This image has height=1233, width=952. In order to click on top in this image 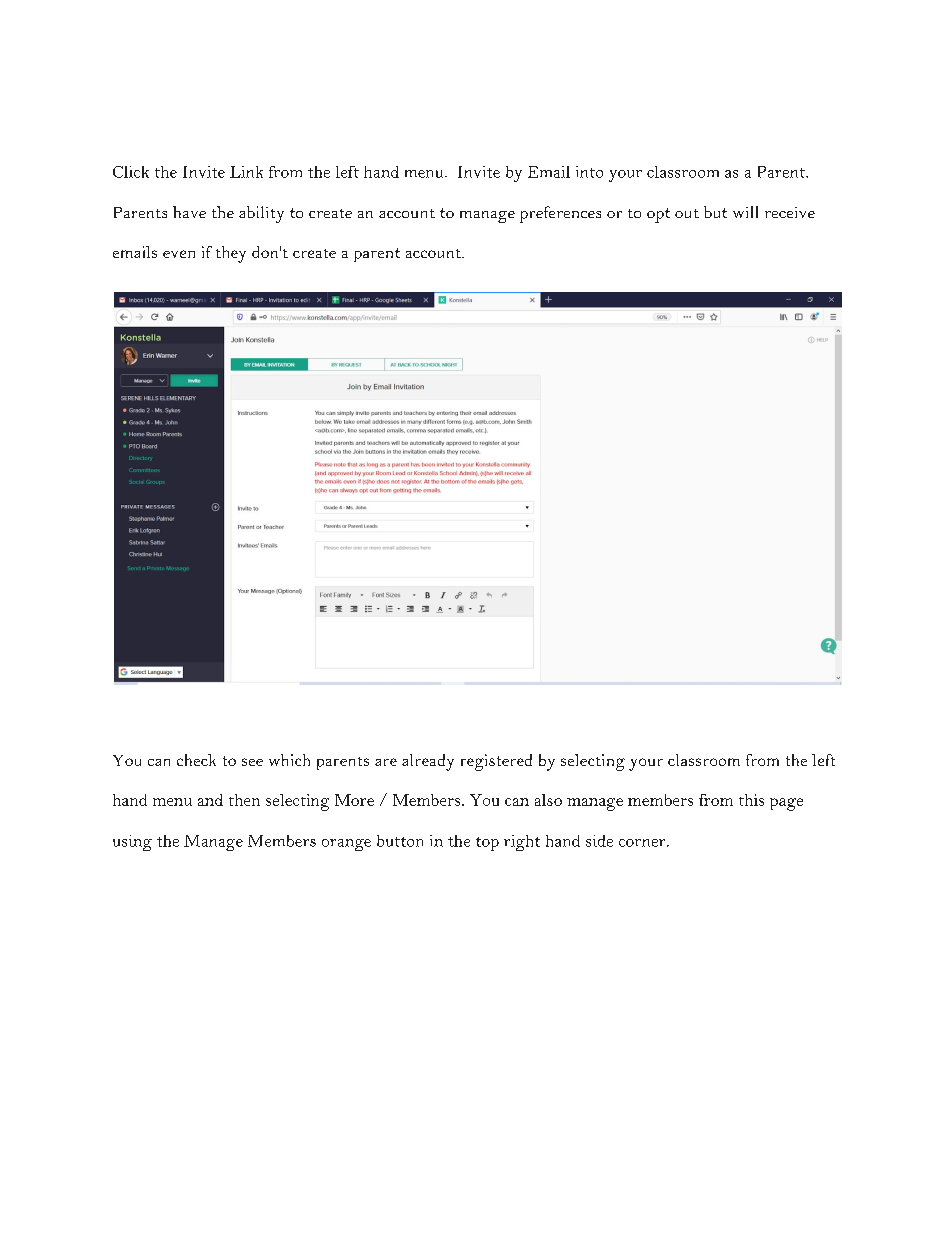, I will do `click(487, 844)`.
